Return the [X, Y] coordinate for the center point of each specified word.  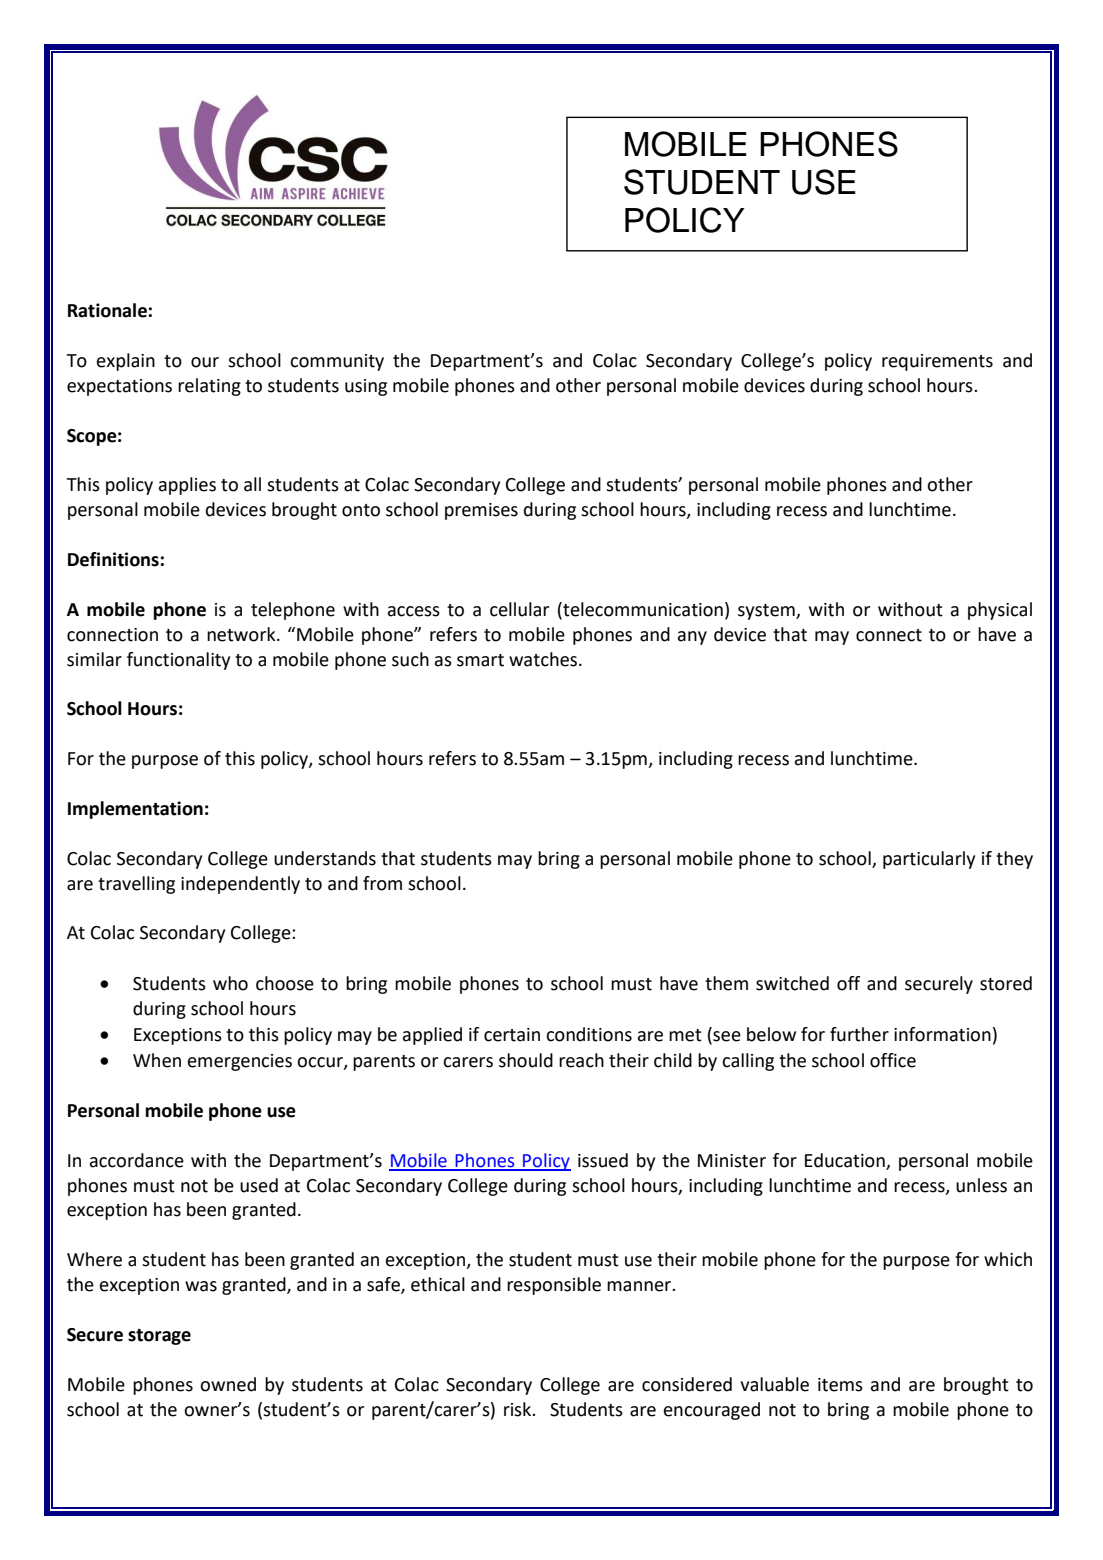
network [242, 634]
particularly [929, 860]
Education [845, 1160]
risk [519, 1409]
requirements [937, 362]
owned [228, 1384]
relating [209, 387]
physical [1000, 611]
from [382, 883]
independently [240, 885]
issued [603, 1160]
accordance [137, 1160]
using [366, 387]
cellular [519, 609]
